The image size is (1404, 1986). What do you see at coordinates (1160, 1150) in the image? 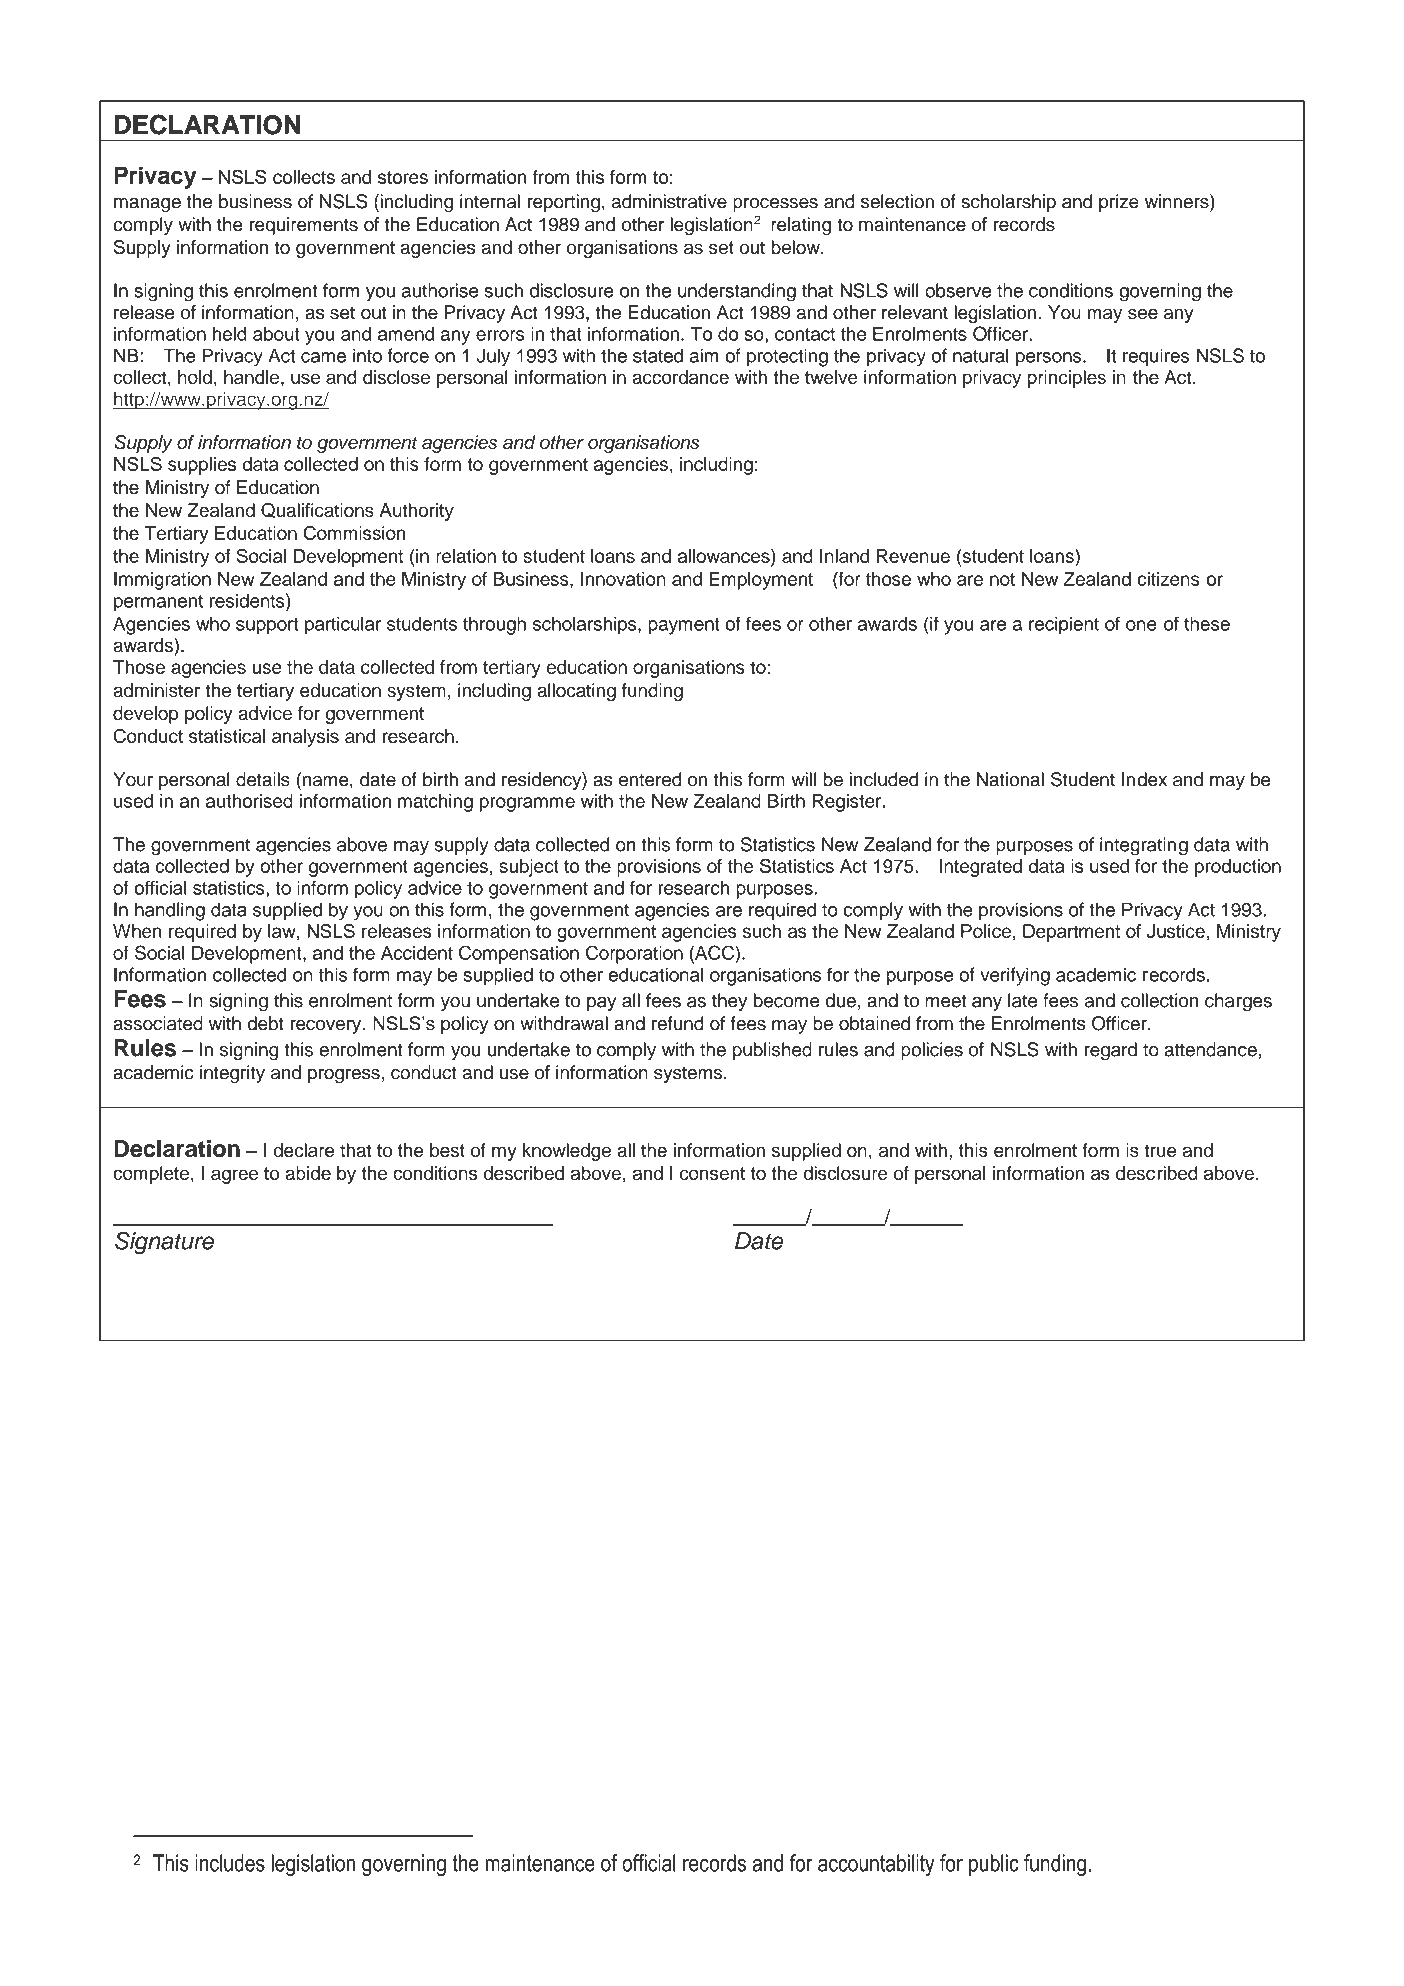
I see `true` at bounding box center [1160, 1150].
